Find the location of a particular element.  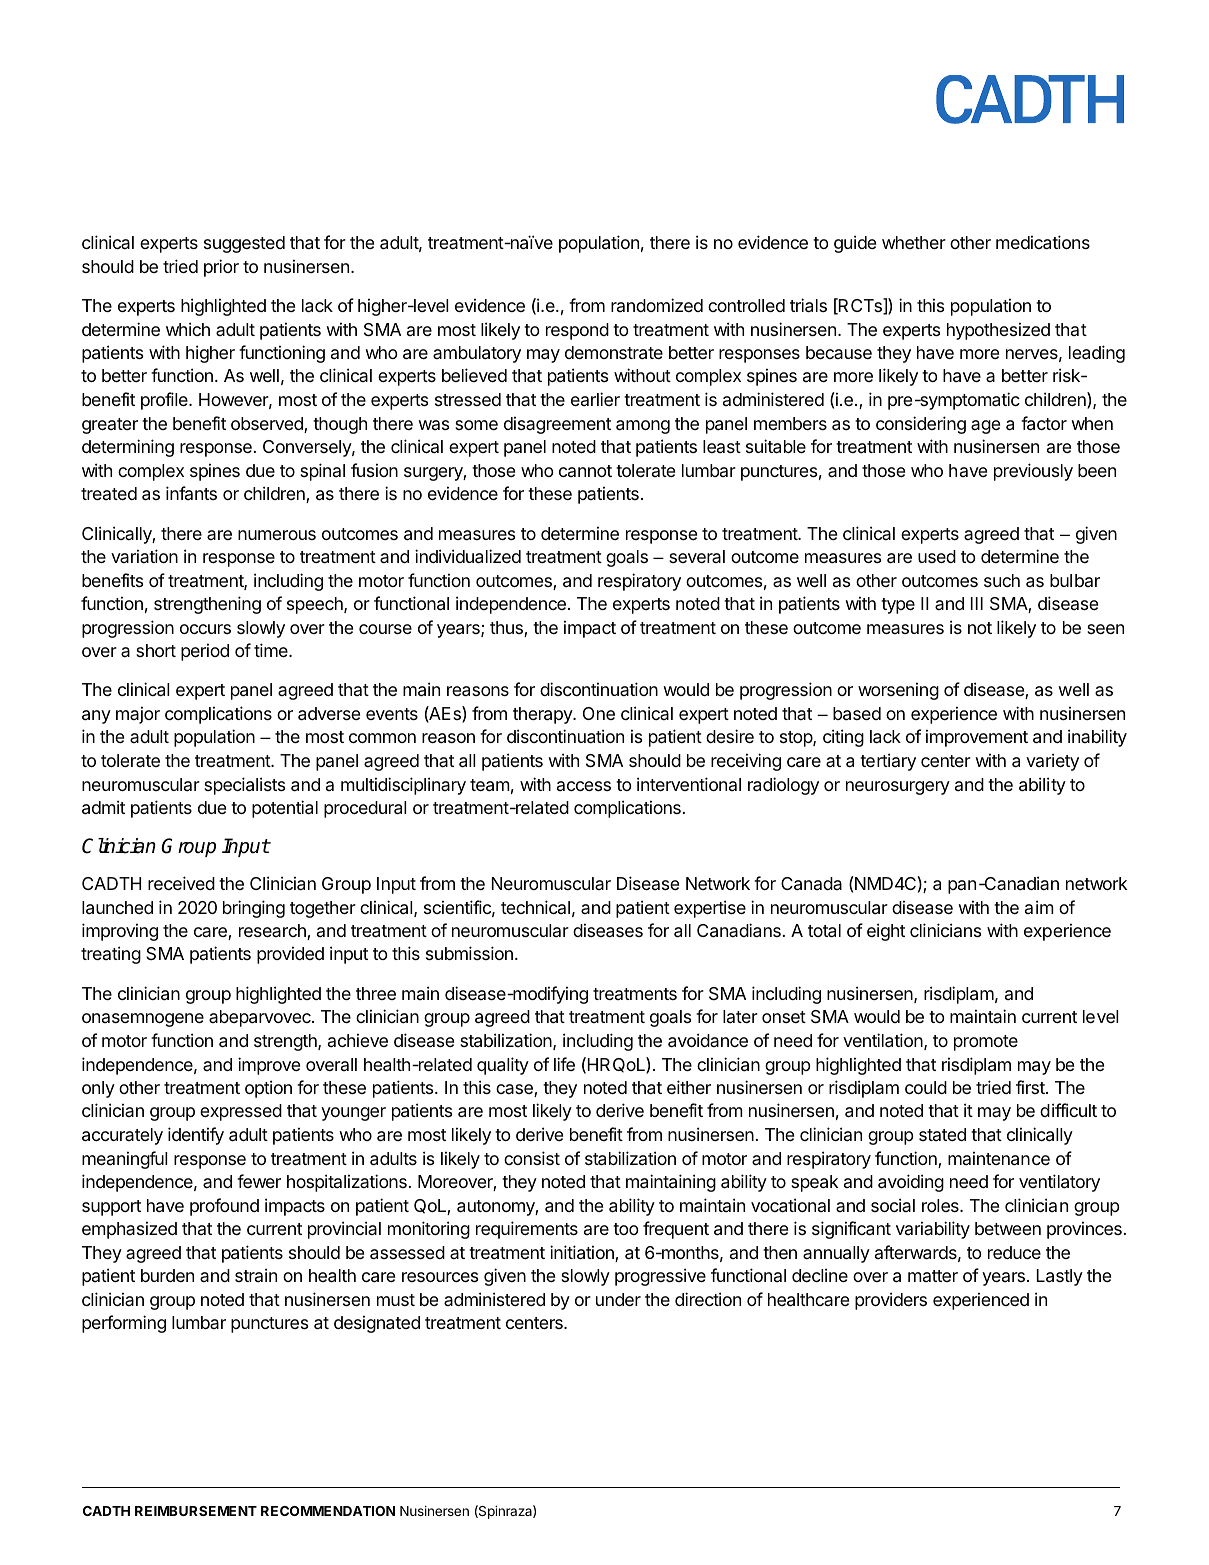

technical is located at coordinates (535, 907).
